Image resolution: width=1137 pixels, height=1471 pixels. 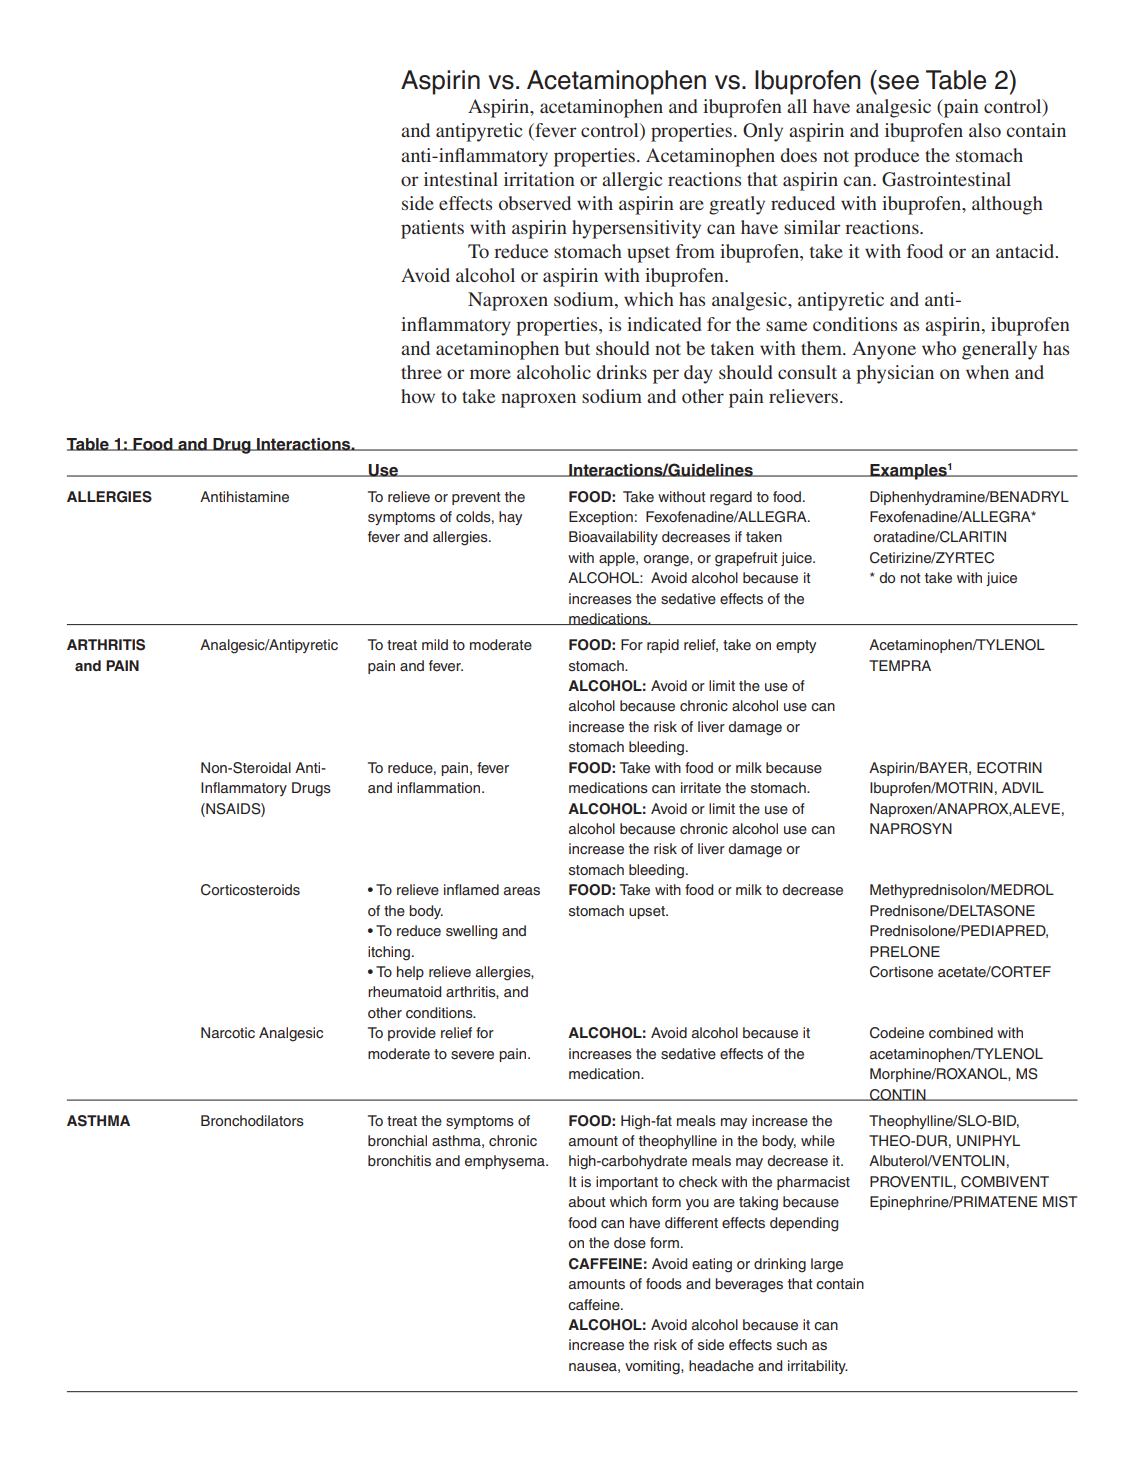 What do you see at coordinates (818, 1367) in the screenshot?
I see `irritability` at bounding box center [818, 1367].
